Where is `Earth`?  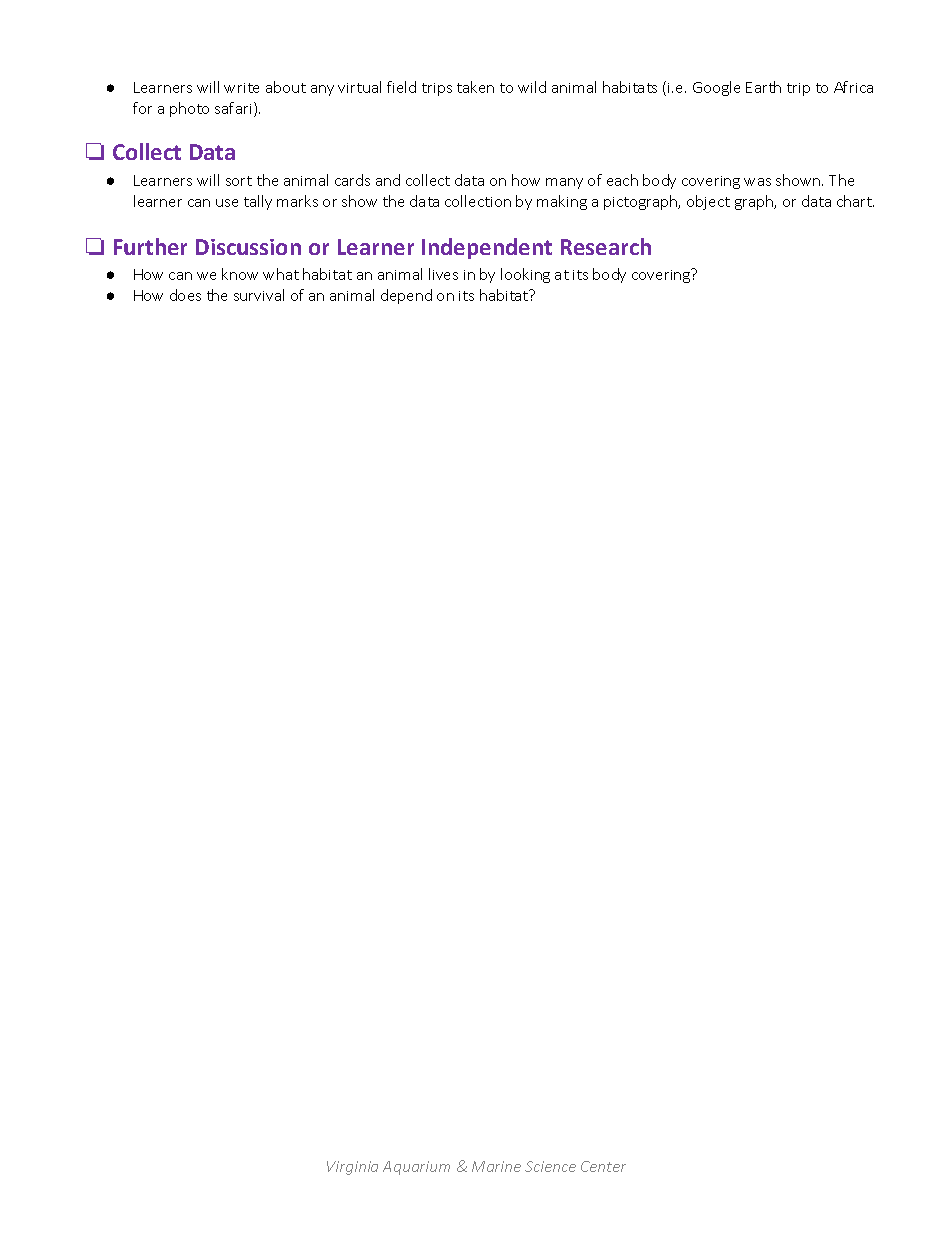 Earth is located at coordinates (763, 87).
